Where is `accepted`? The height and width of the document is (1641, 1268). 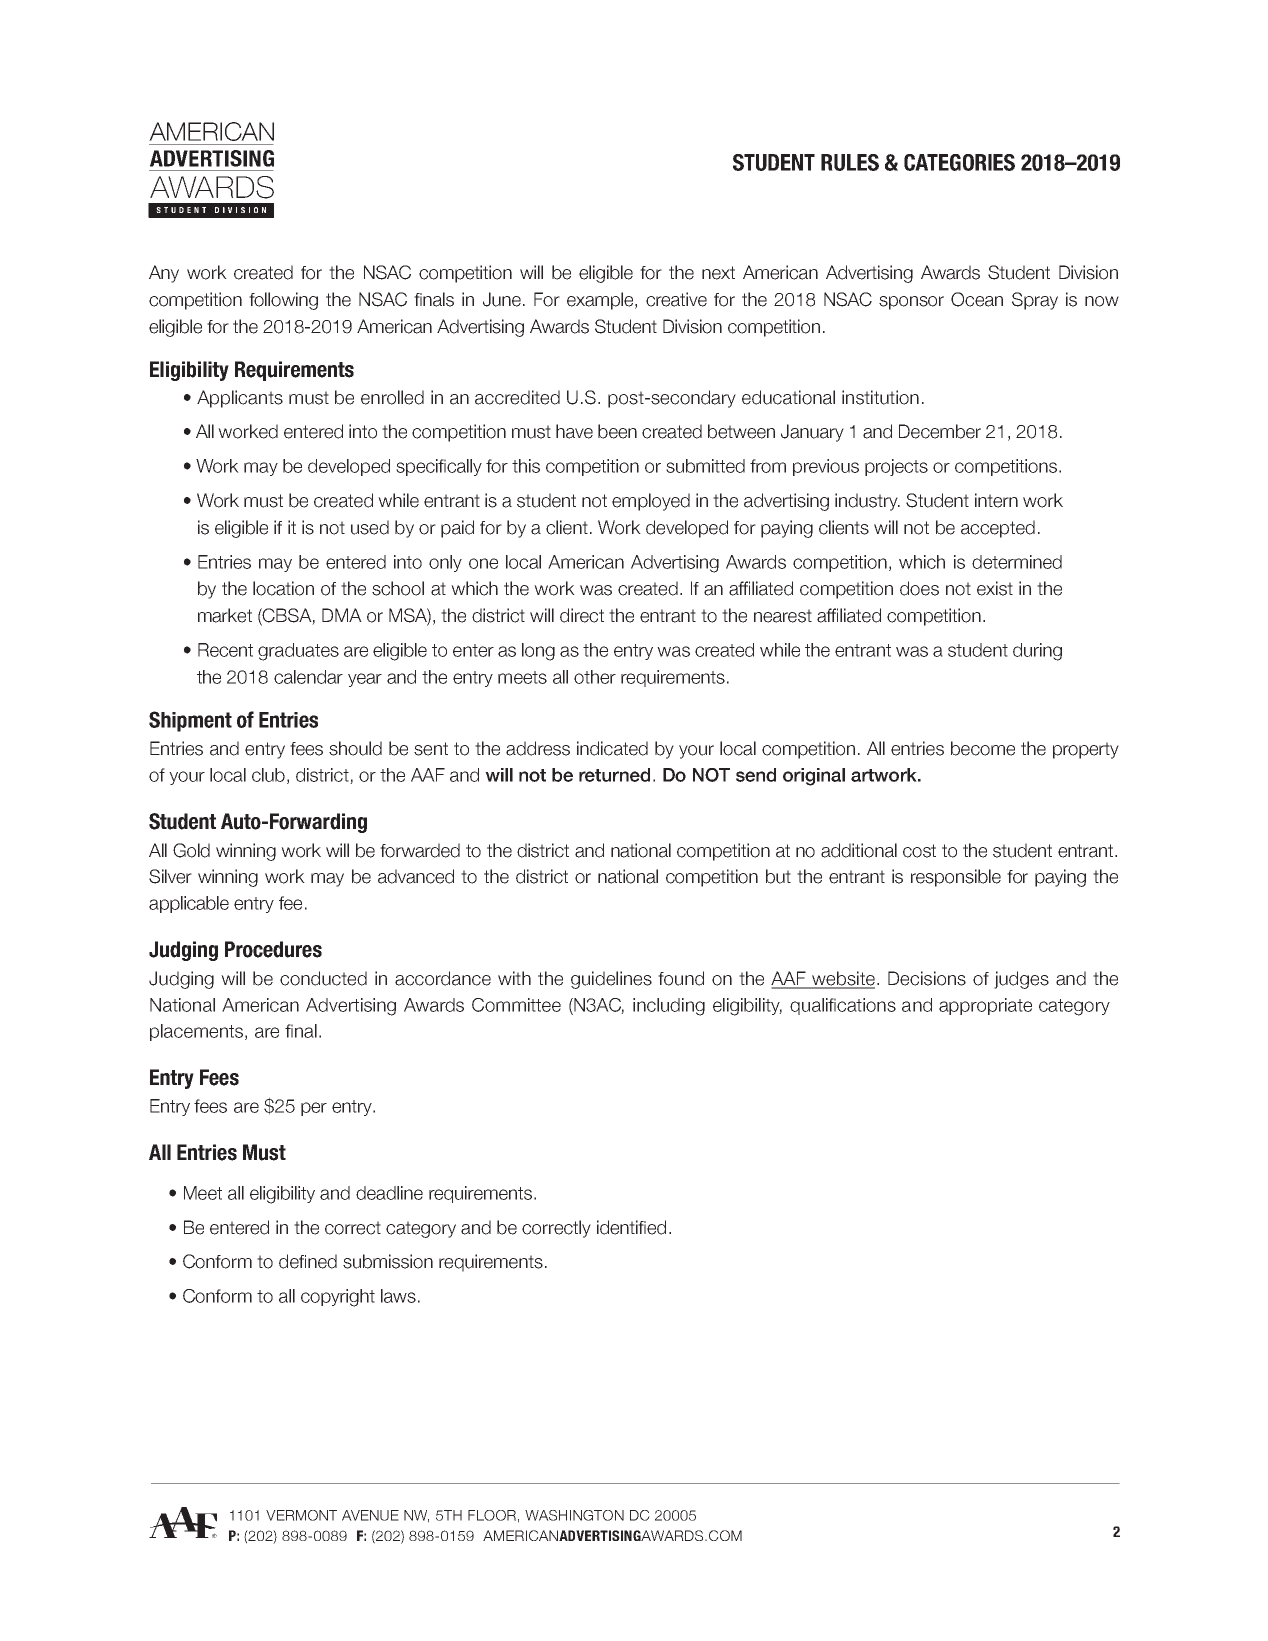 accepted is located at coordinates (998, 529).
